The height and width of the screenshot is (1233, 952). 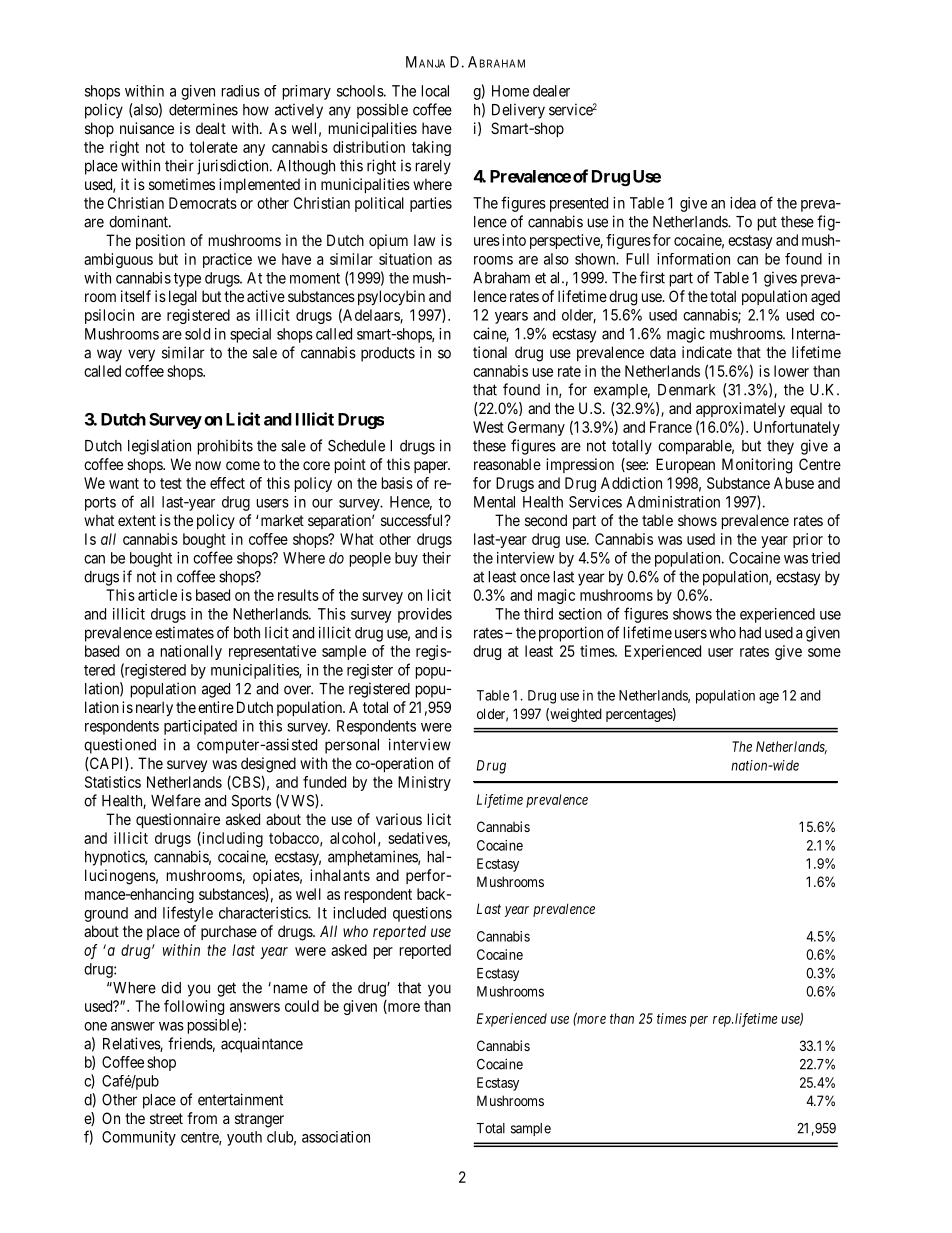 What do you see at coordinates (757, 466) in the screenshot?
I see `Monitoring` at bounding box center [757, 466].
